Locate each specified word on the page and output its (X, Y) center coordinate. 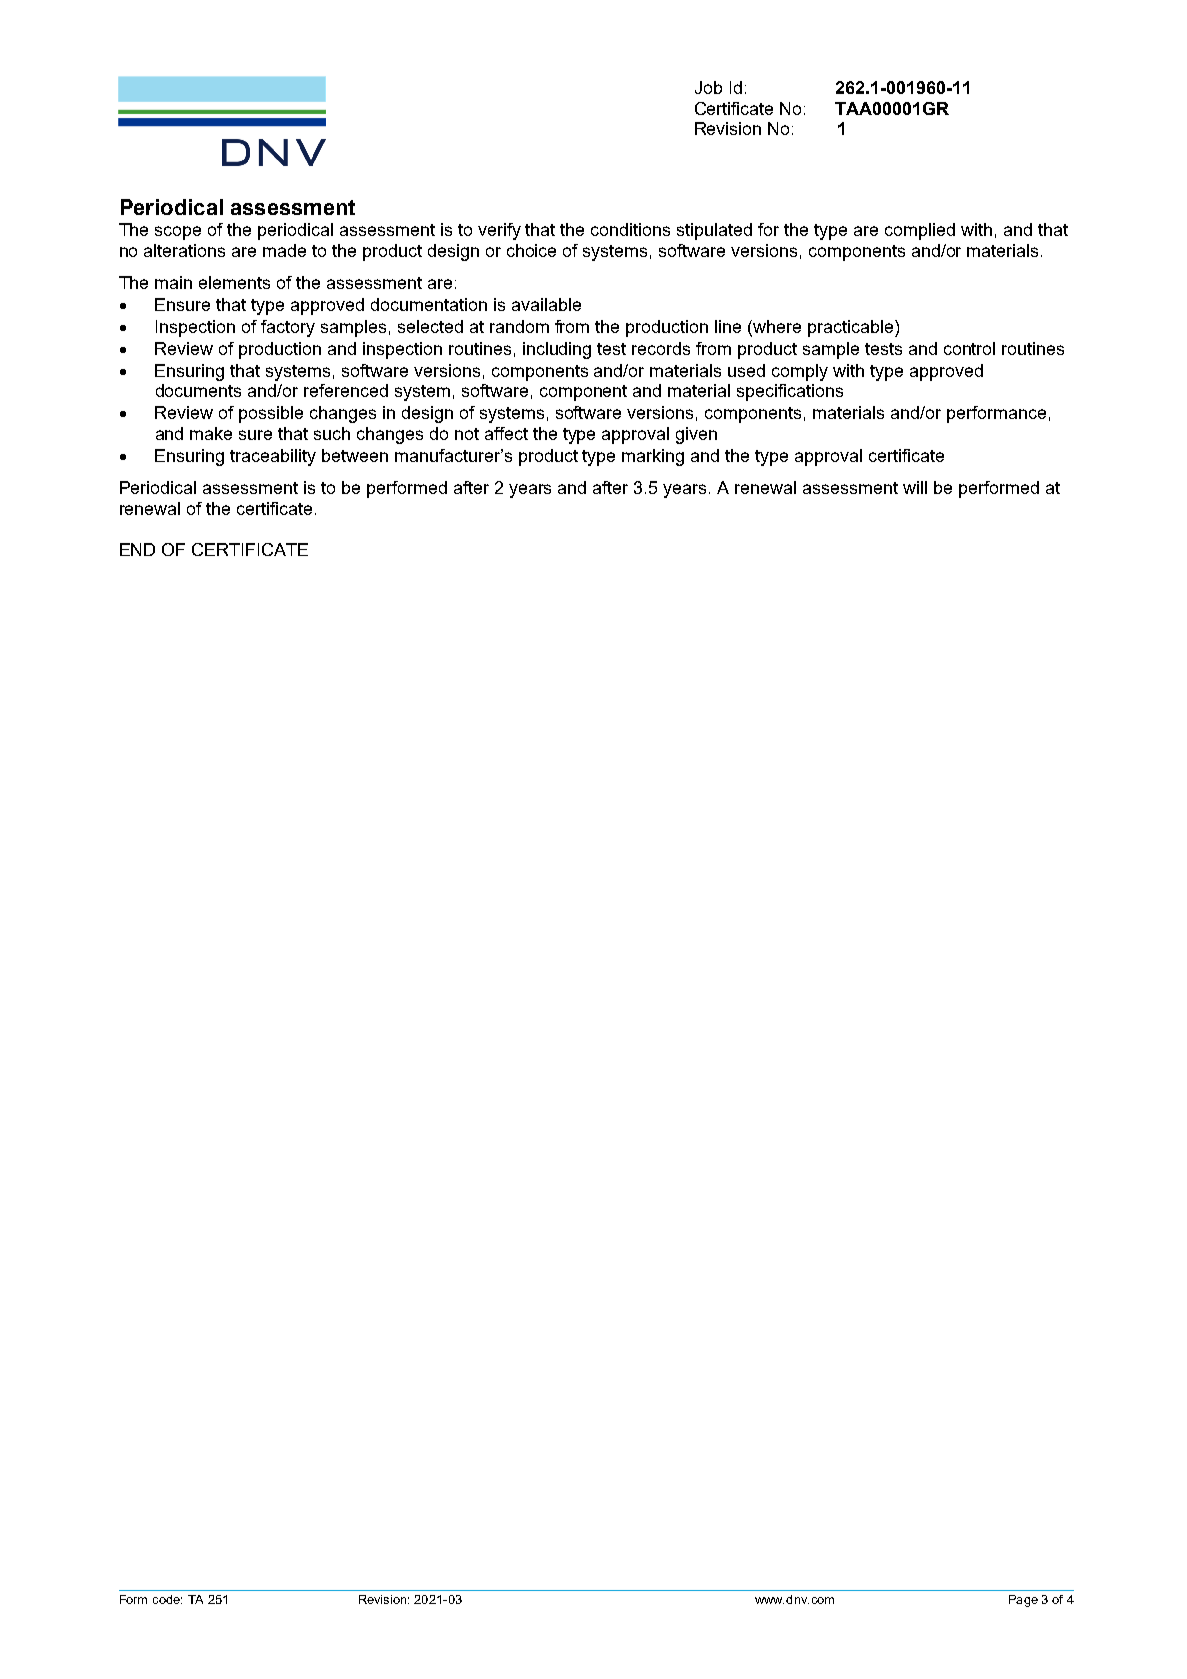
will (915, 487)
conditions (630, 229)
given (696, 435)
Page (1023, 1601)
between (355, 455)
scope (178, 233)
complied (920, 231)
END (137, 549)
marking (653, 457)
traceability (273, 457)
